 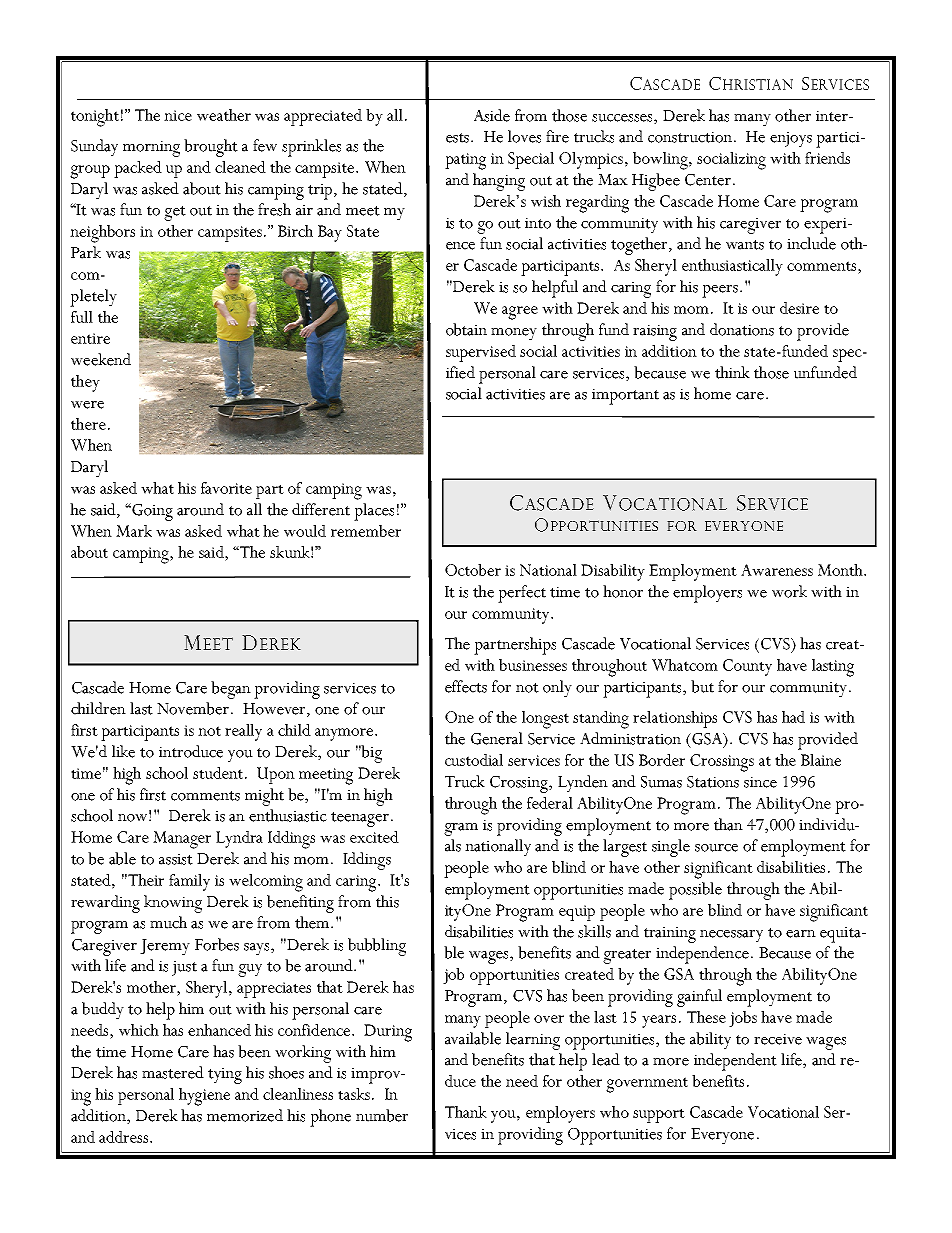 What do you see at coordinates (151, 149) in the document?
I see `morning` at bounding box center [151, 149].
